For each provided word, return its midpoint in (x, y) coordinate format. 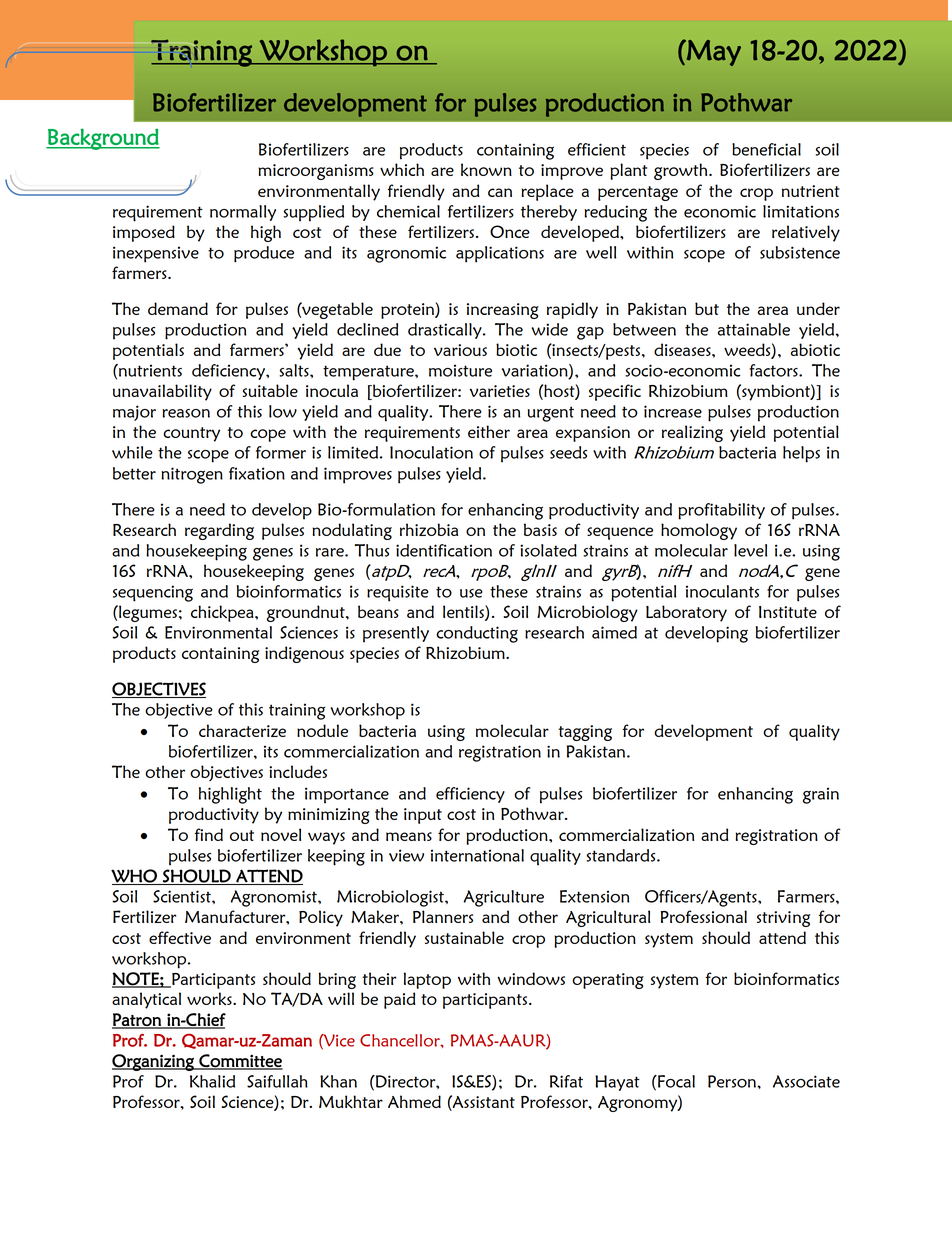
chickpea (223, 613)
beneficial (766, 149)
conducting (477, 634)
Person (733, 1081)
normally (243, 213)
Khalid (212, 1081)
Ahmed (414, 1101)
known (486, 170)
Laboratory (686, 613)
